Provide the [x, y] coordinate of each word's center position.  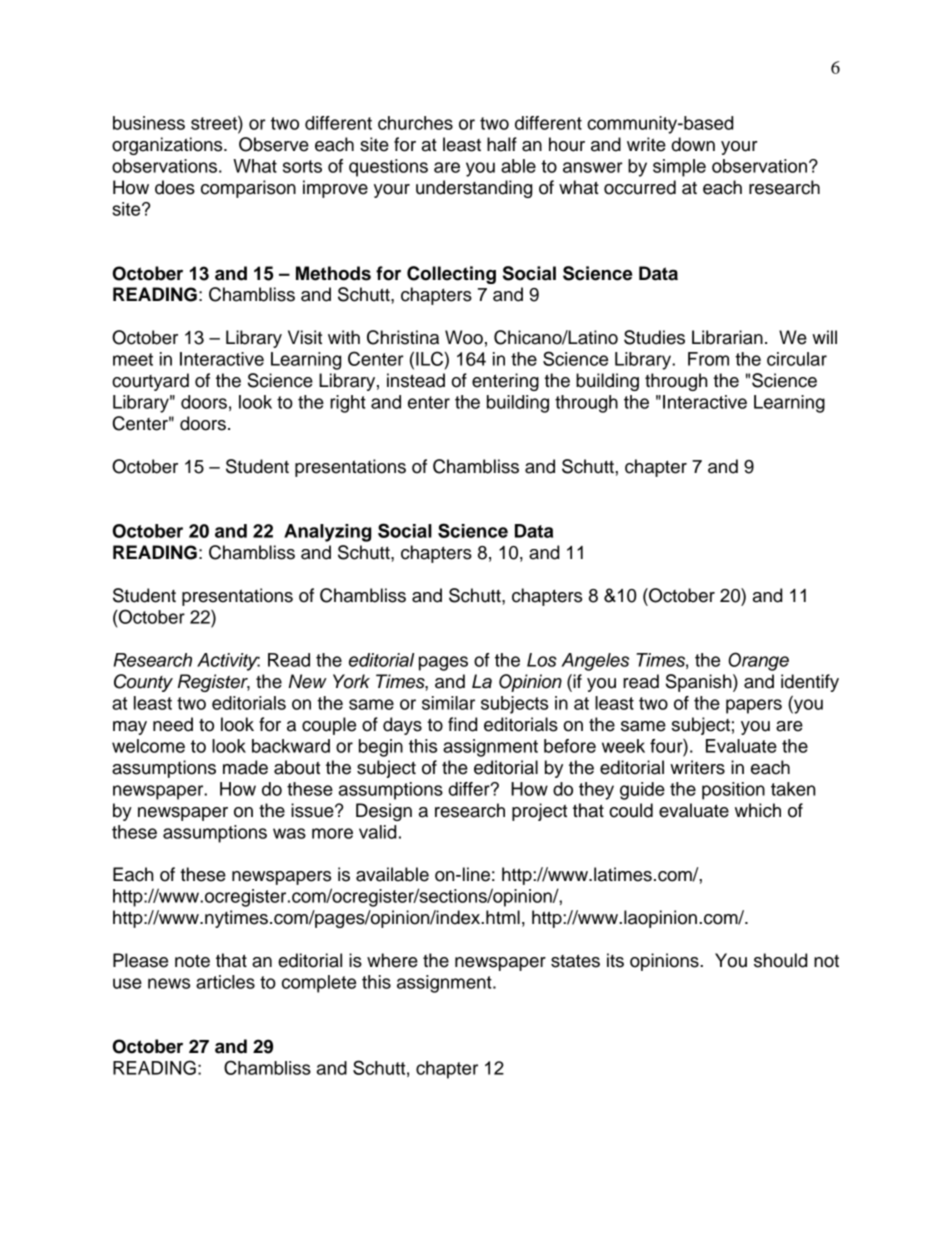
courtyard [150, 382]
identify [810, 683]
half [502, 144]
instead [416, 380]
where [392, 960]
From [708, 359]
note [192, 961]
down [693, 144]
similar [448, 703]
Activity [228, 662]
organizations [168, 146]
